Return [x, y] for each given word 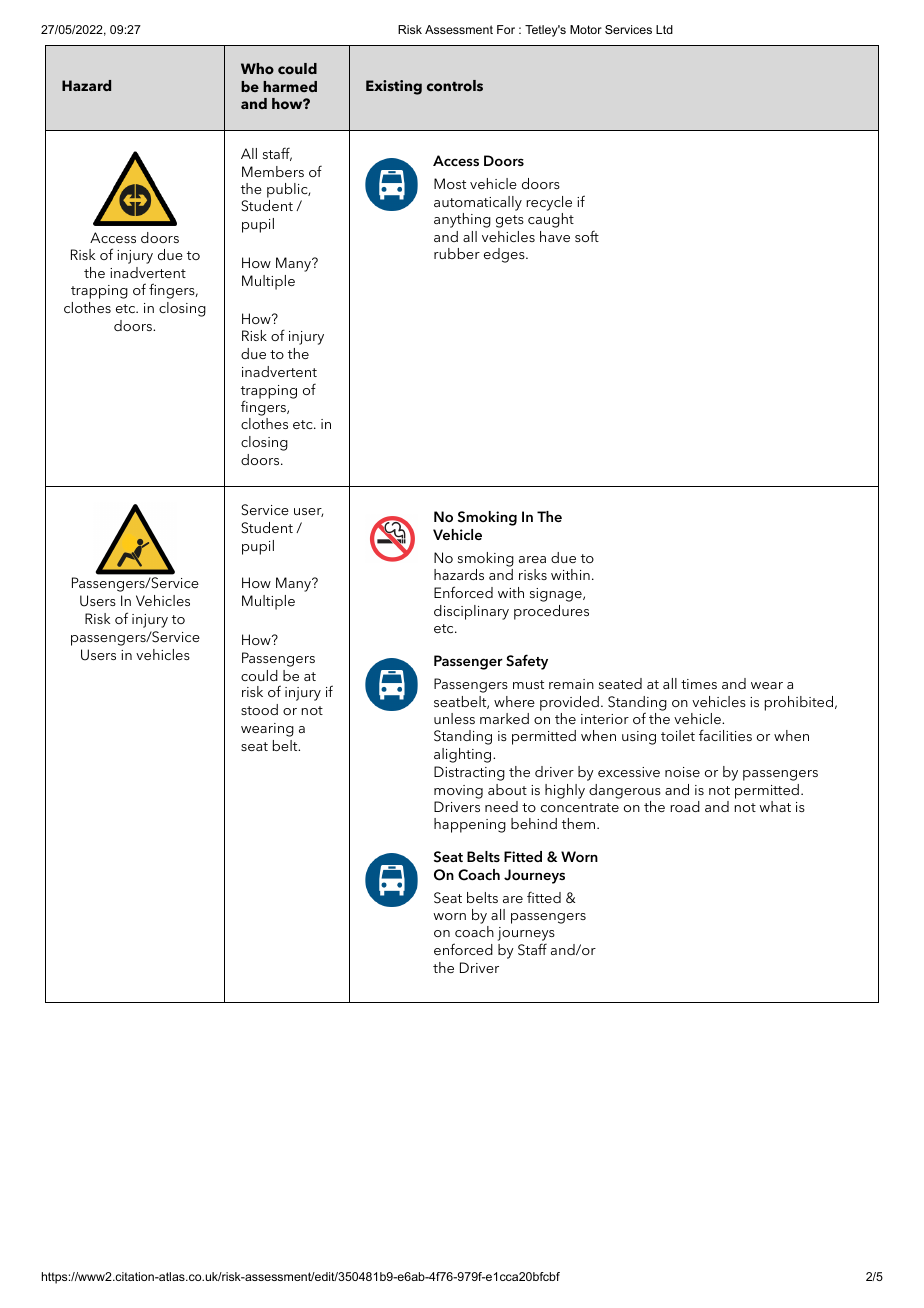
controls [455, 85]
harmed [290, 86]
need [501, 806]
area [532, 559]
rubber [457, 253]
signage [557, 595]
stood [259, 709]
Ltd [664, 29]
